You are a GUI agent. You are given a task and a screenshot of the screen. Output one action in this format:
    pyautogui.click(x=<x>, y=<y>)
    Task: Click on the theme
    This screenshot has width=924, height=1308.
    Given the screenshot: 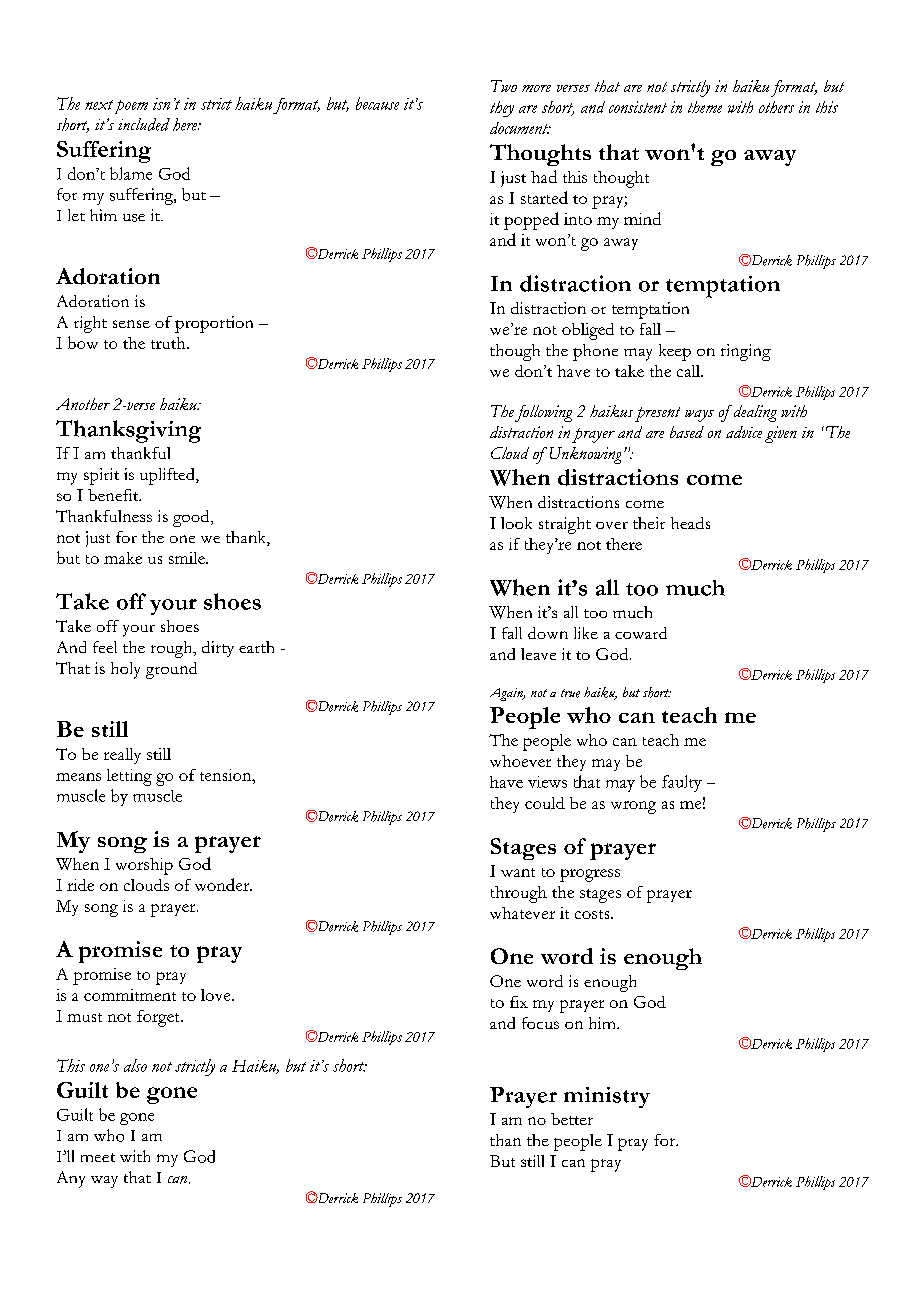 What is the action you would take?
    pyautogui.click(x=705, y=107)
